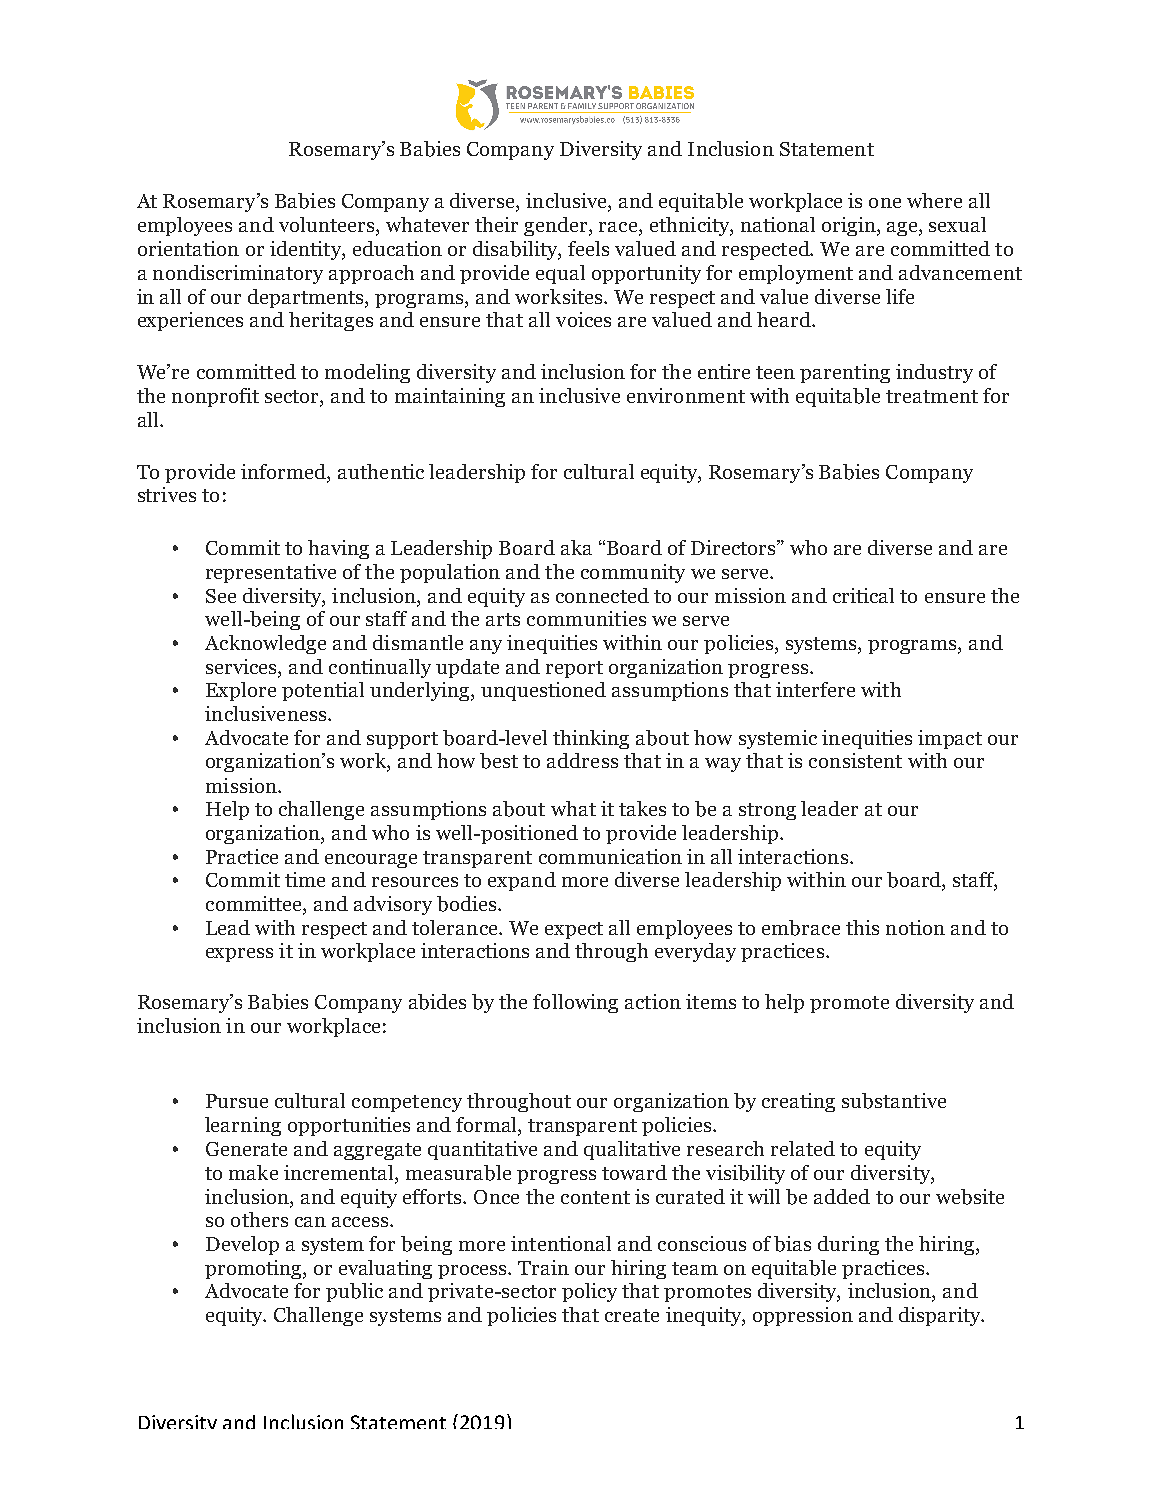  I want to click on consistent, so click(855, 760).
